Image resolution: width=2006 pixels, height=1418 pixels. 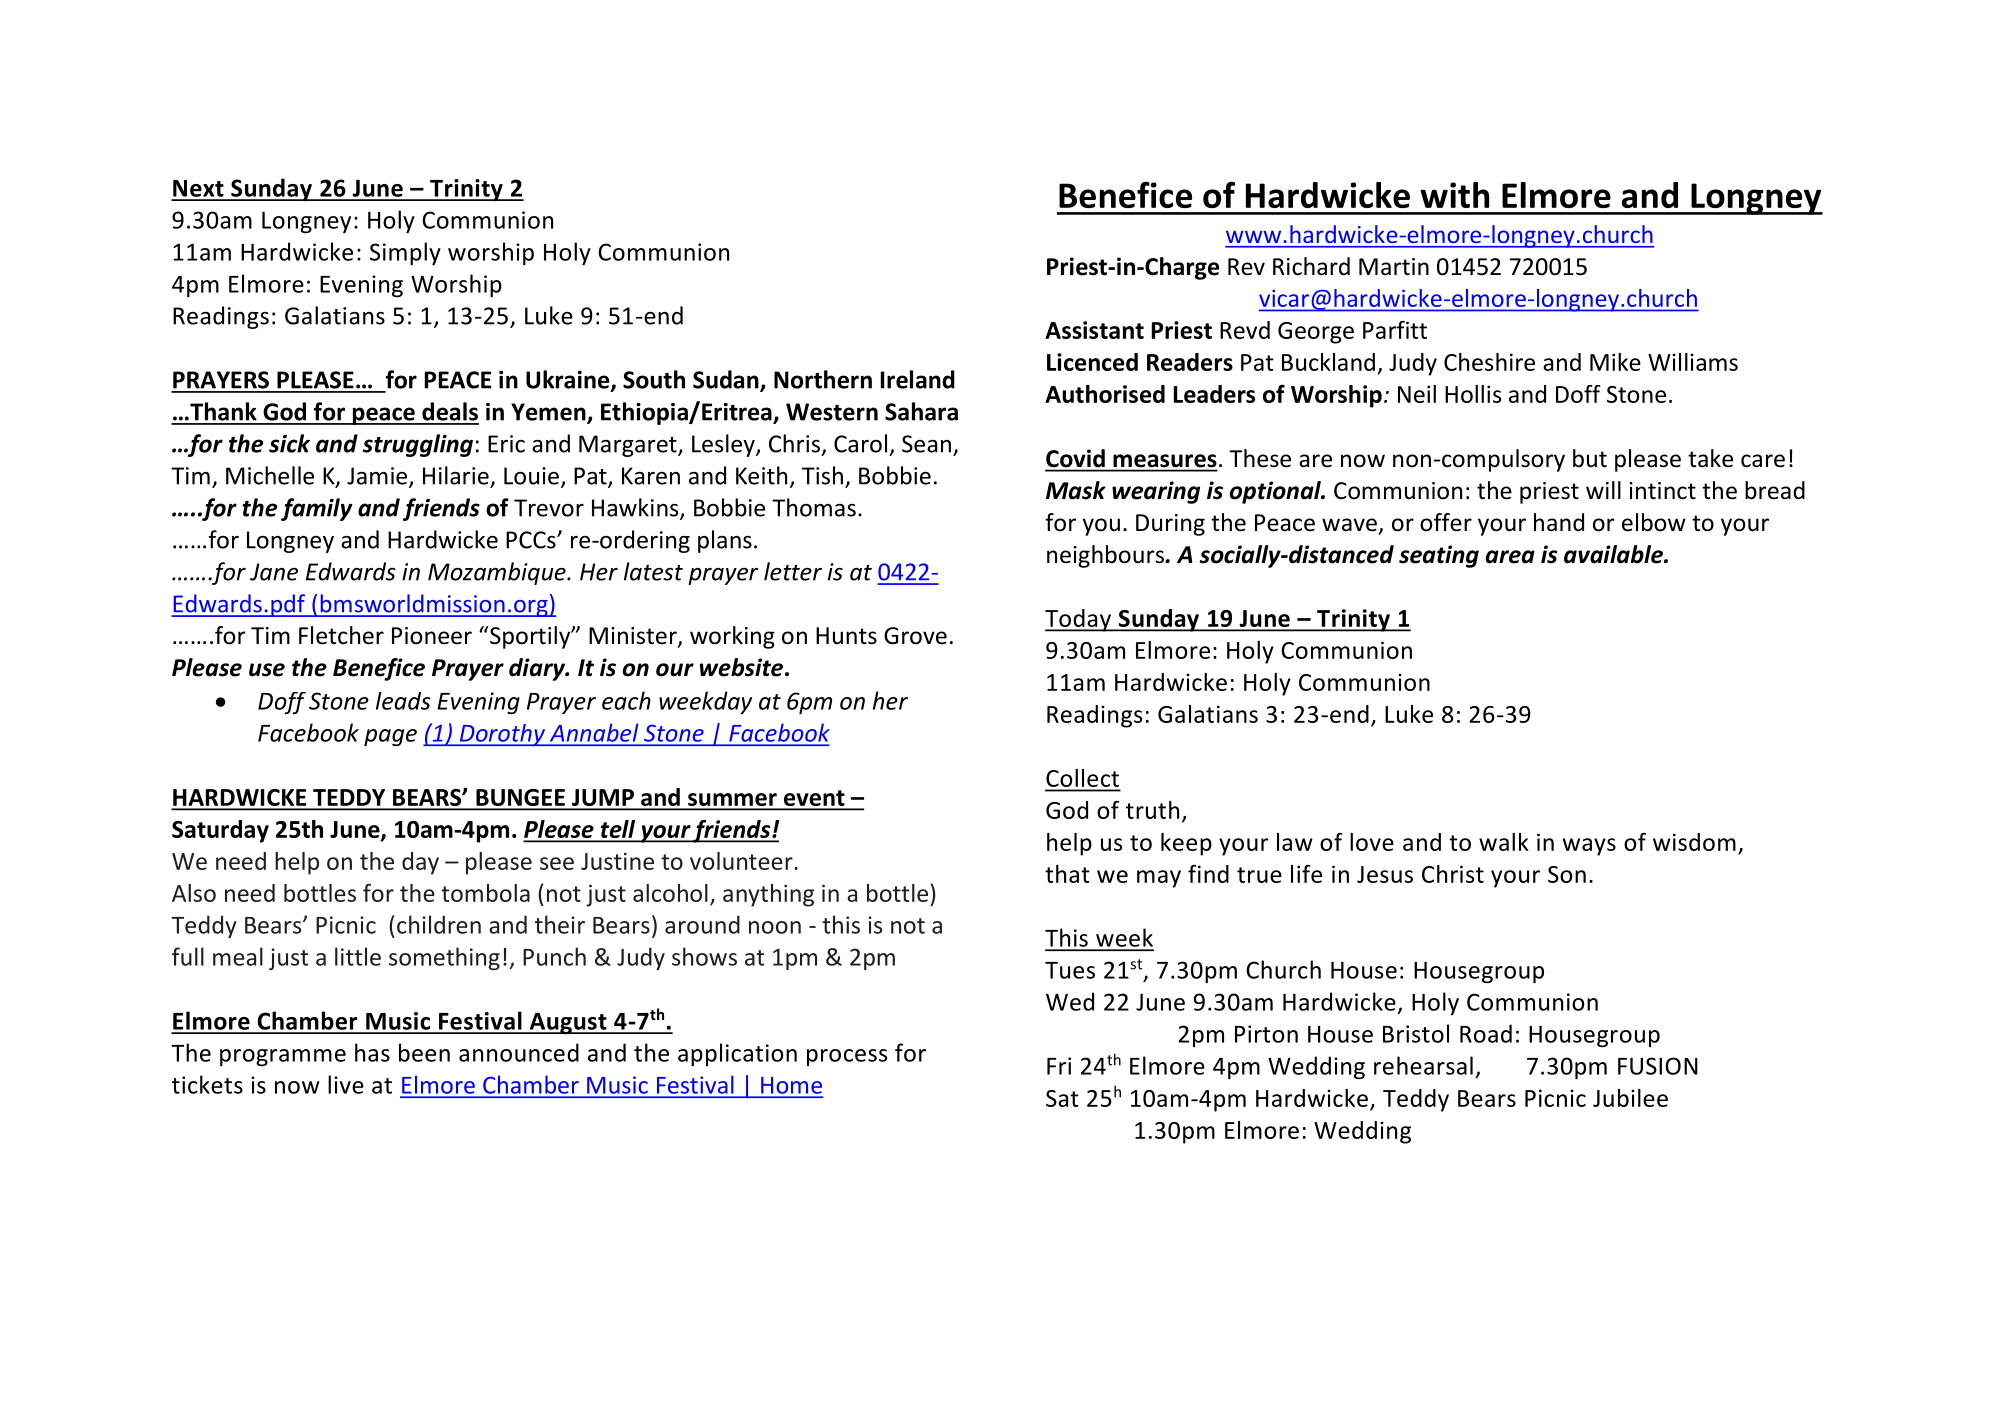 What do you see at coordinates (1504, 842) in the image?
I see `walk` at bounding box center [1504, 842].
